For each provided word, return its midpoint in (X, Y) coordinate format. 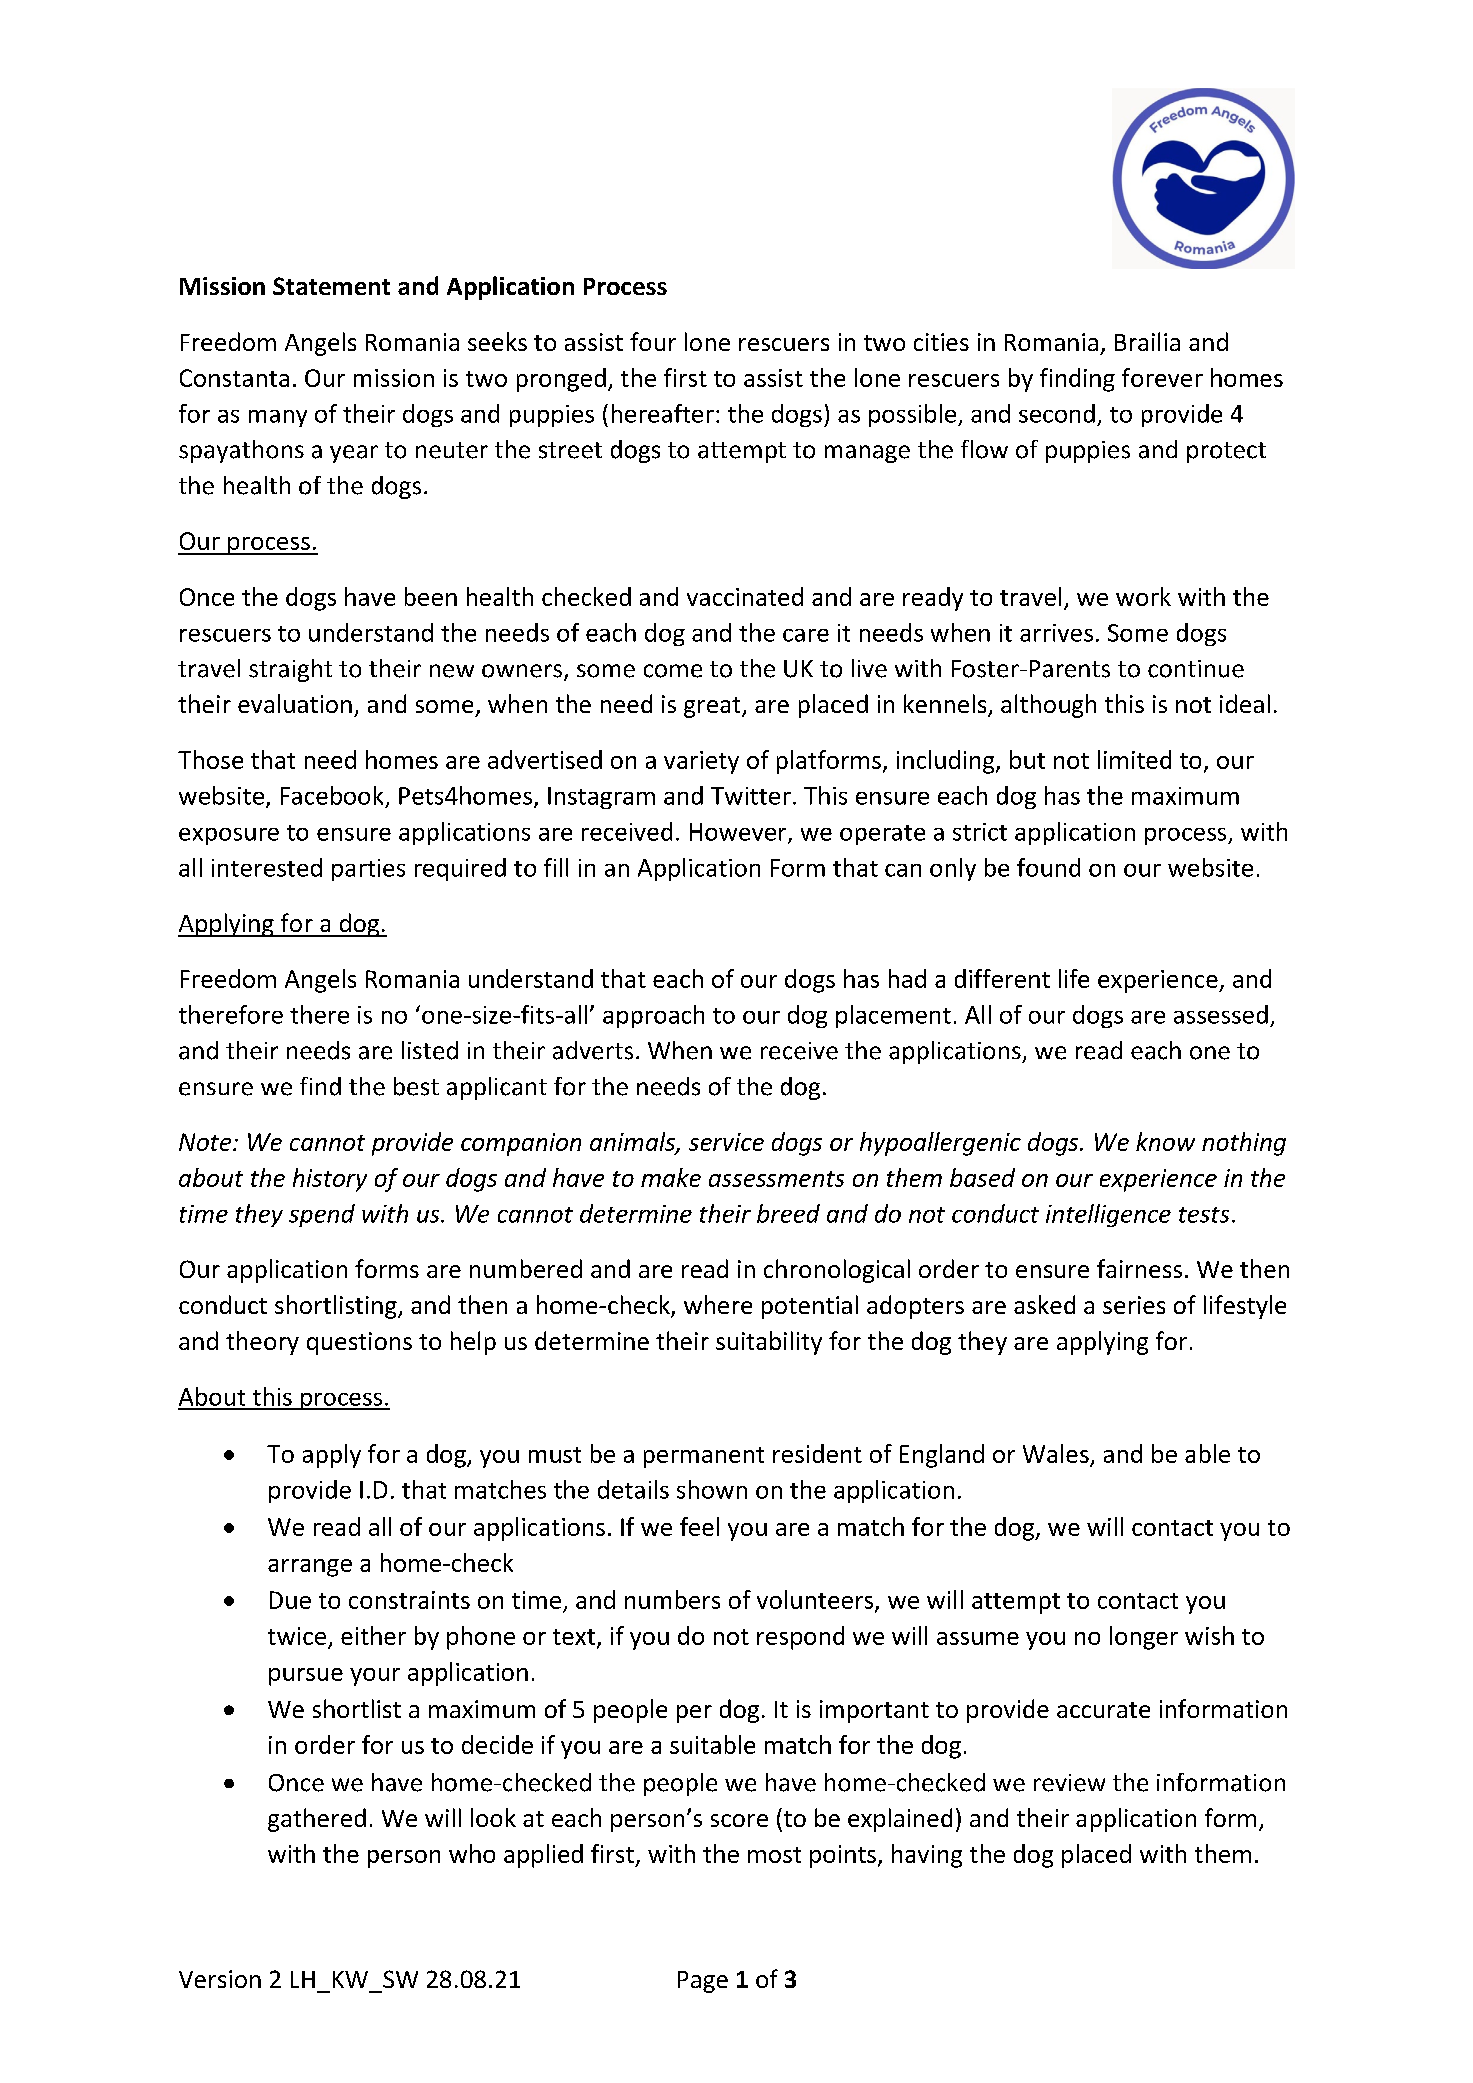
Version (220, 1979)
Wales (1056, 1453)
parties (368, 870)
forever (1162, 377)
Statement (331, 286)
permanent (704, 1457)
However (739, 833)
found (1048, 867)
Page (703, 1982)
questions (359, 1343)
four (653, 341)
